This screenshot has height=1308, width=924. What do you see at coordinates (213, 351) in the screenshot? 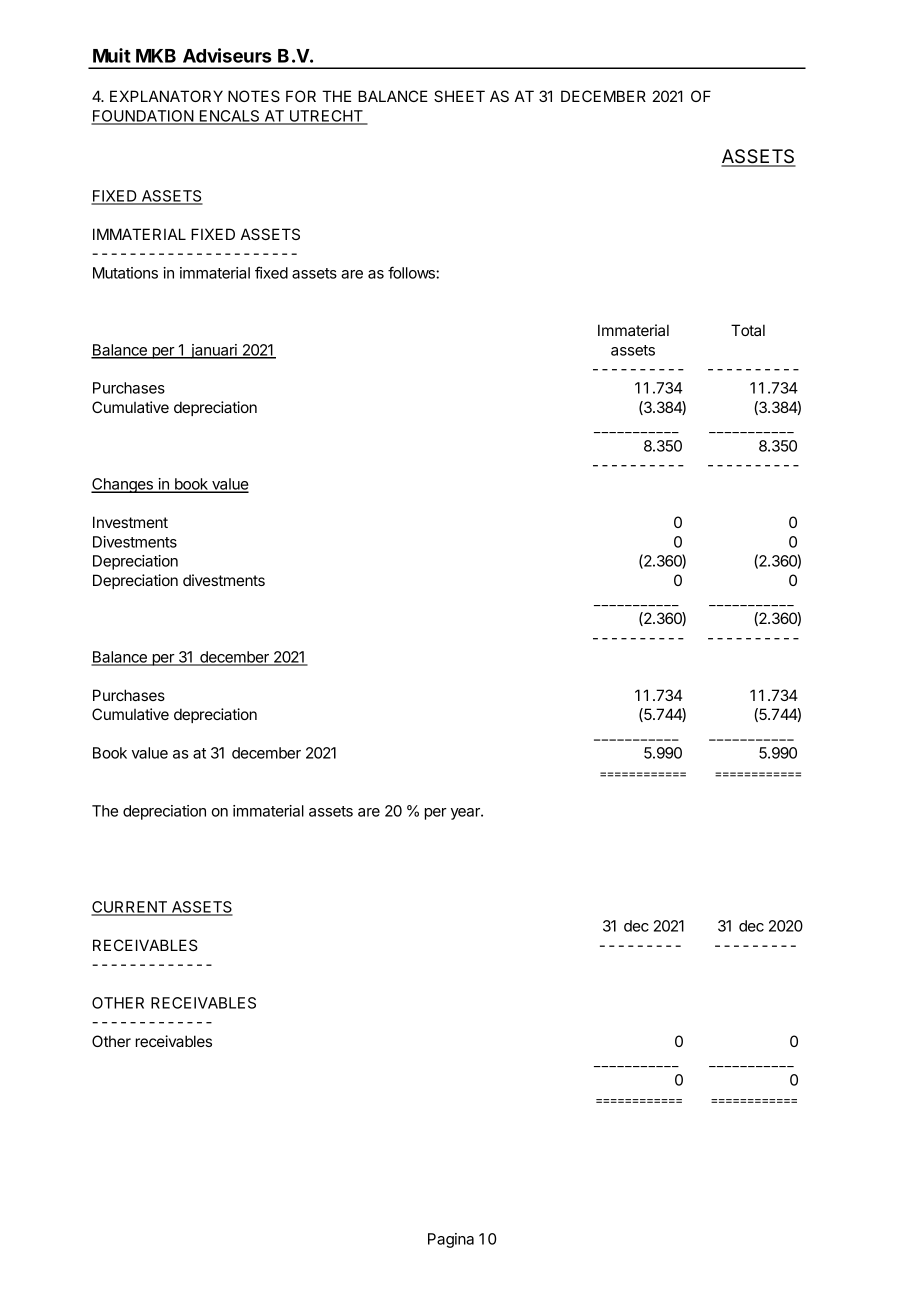
I see `januari` at bounding box center [213, 351].
